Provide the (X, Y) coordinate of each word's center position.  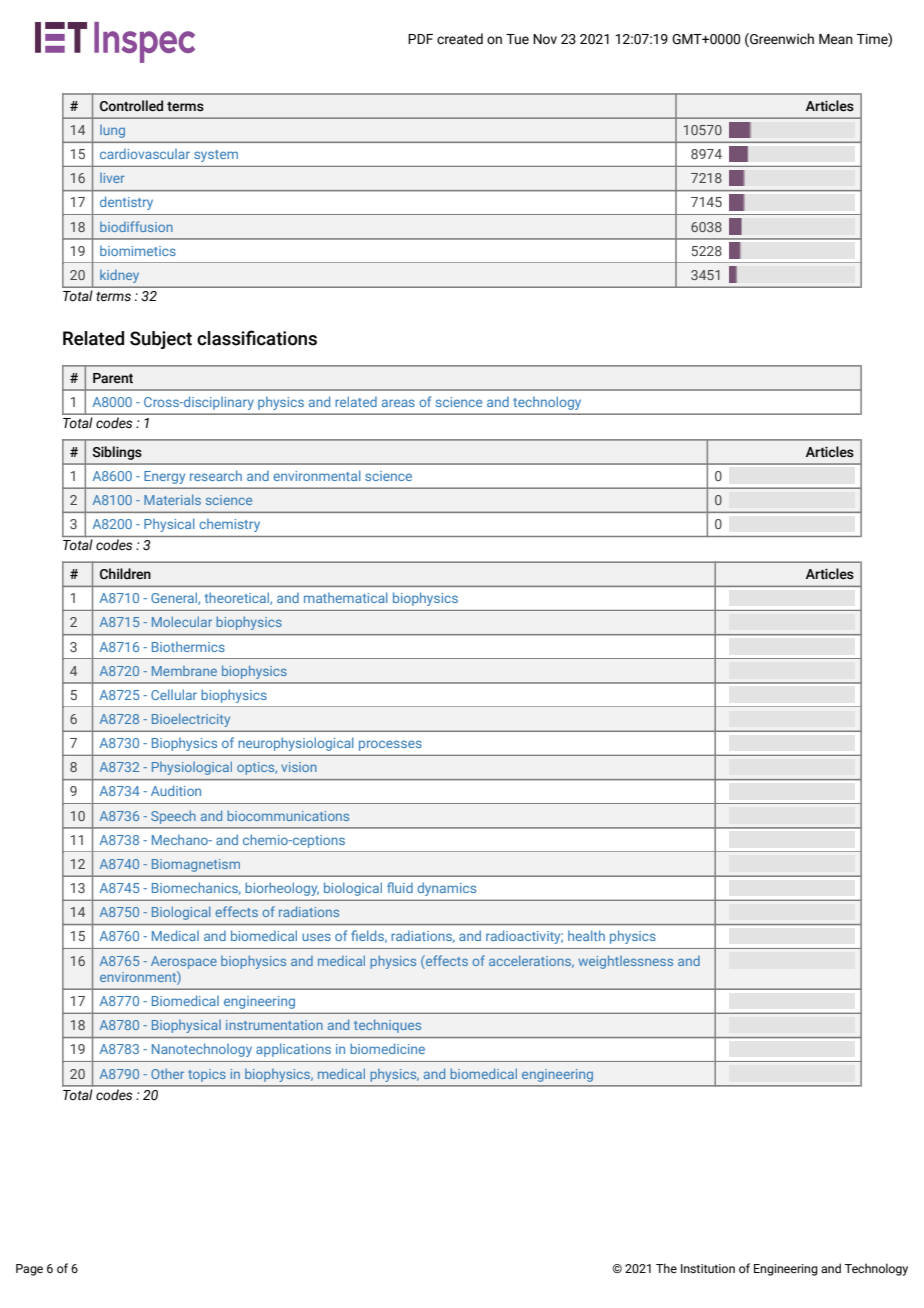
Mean (836, 39)
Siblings (117, 453)
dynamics (446, 889)
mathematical (346, 597)
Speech (173, 817)
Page (29, 1270)
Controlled (131, 106)
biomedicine (387, 1048)
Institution (708, 1268)
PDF (420, 39)
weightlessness (625, 962)
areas (398, 403)
